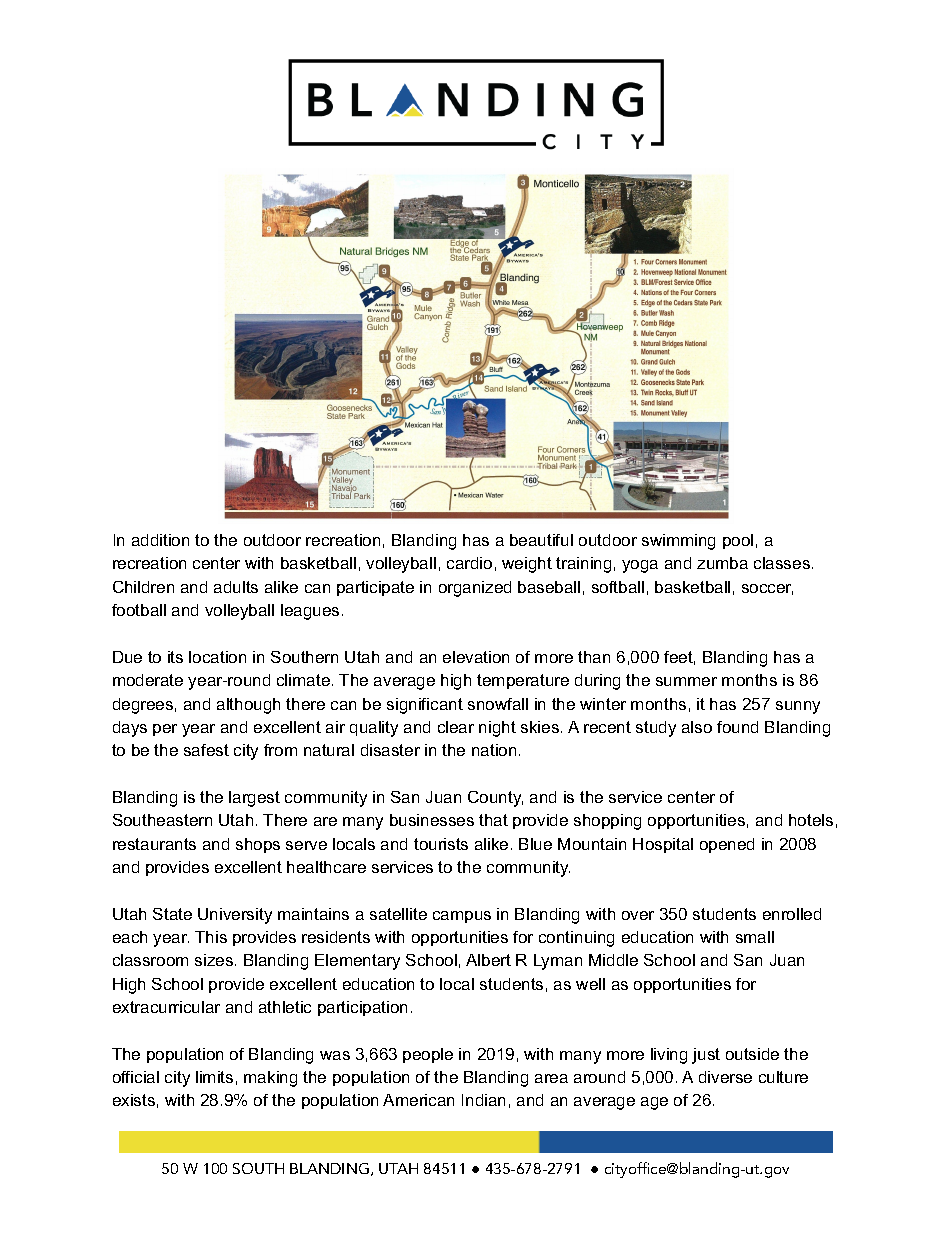 Image resolution: width=952 pixels, height=1233 pixels. I want to click on zumba, so click(722, 563).
